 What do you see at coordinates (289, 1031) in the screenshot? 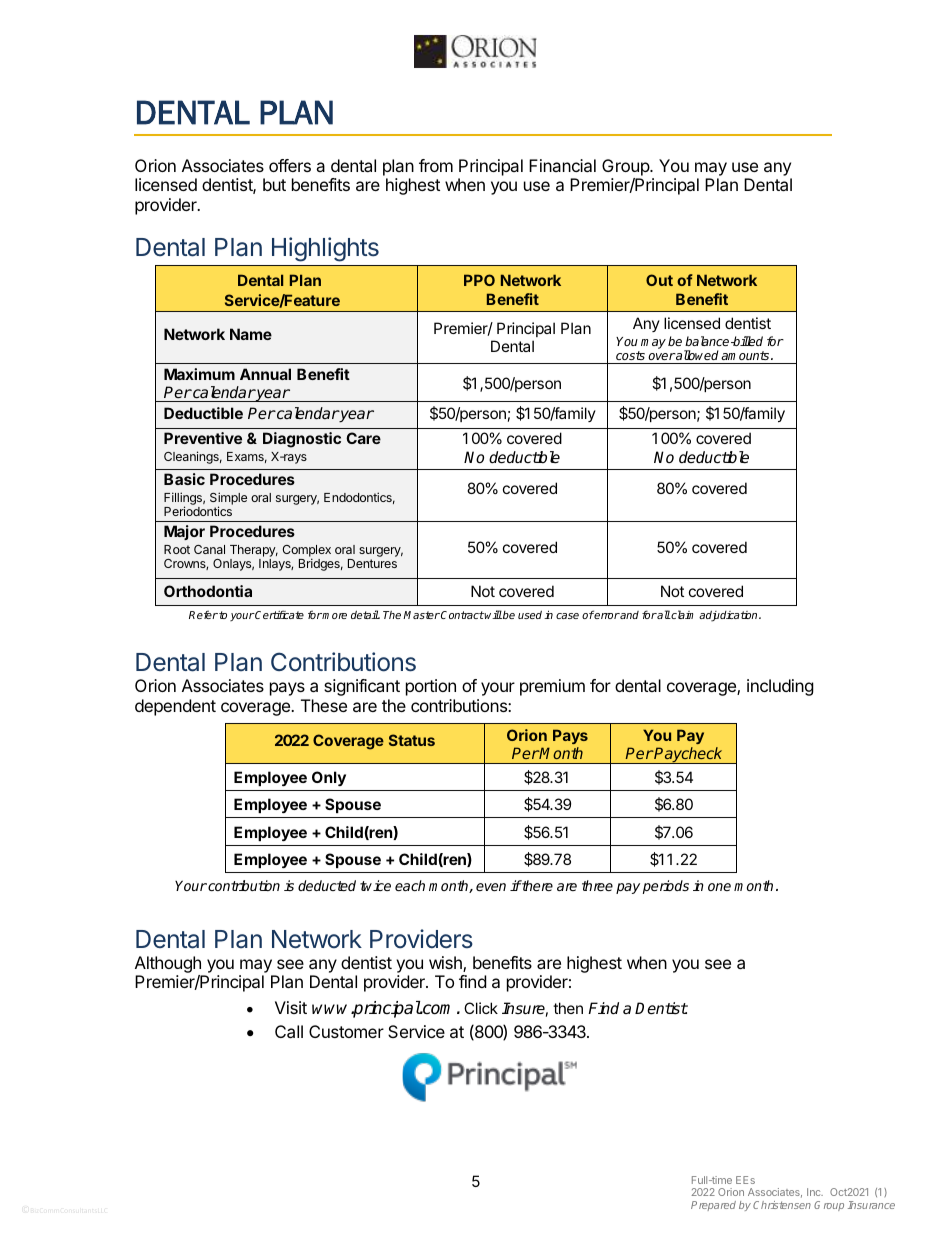
I see `Call` at bounding box center [289, 1031].
